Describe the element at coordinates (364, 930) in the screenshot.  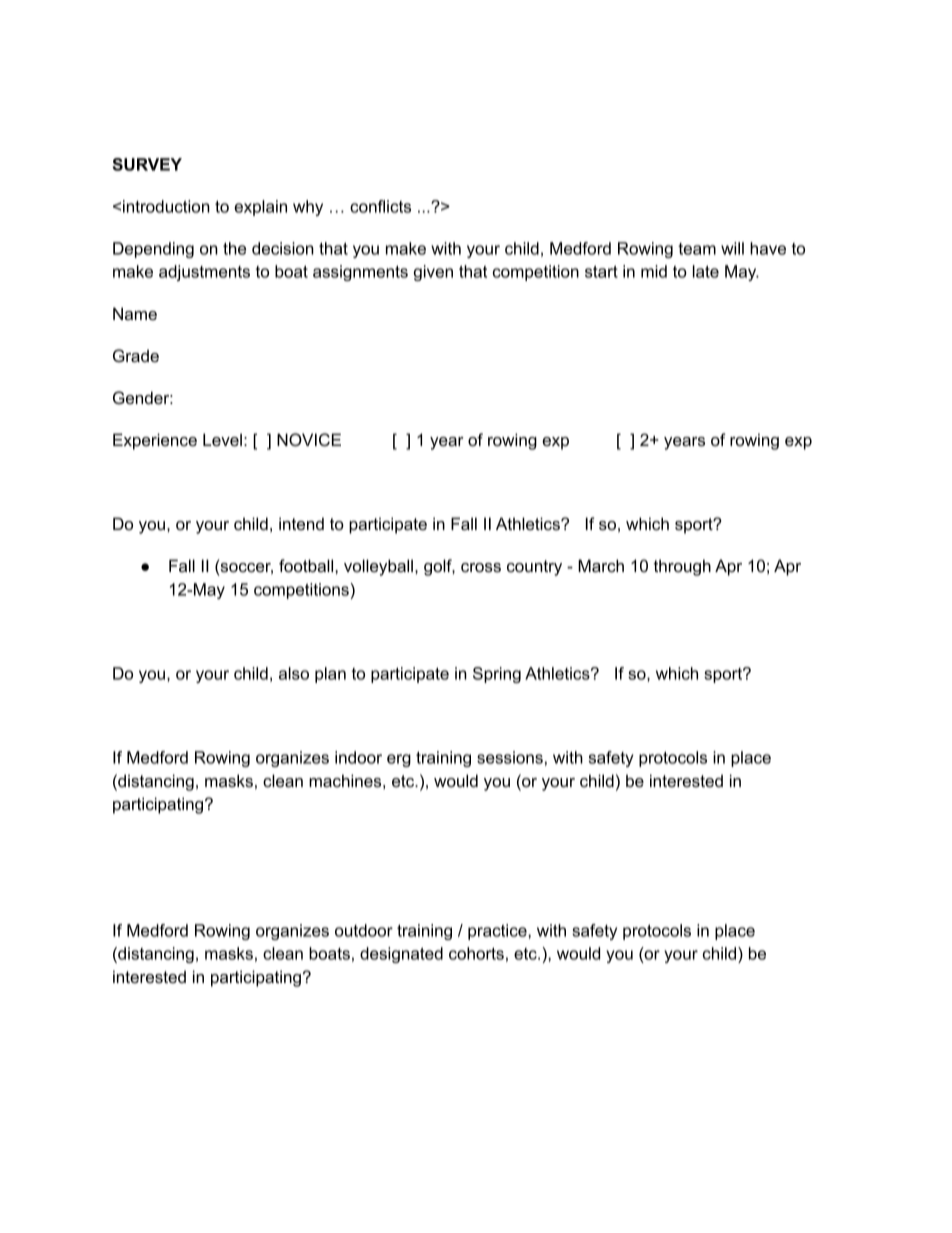
I see `outdoor` at that location.
